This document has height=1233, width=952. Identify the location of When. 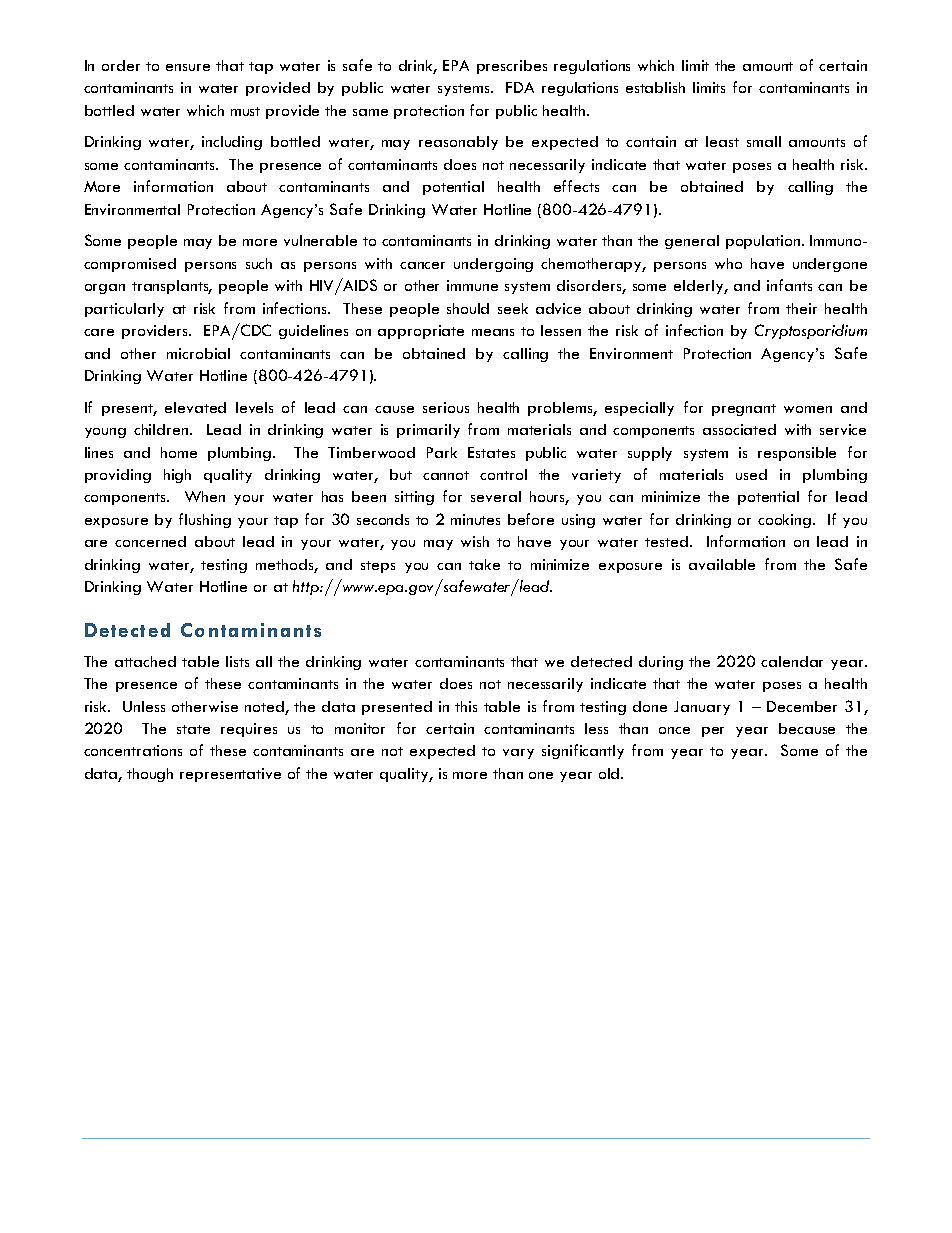
(205, 496).
